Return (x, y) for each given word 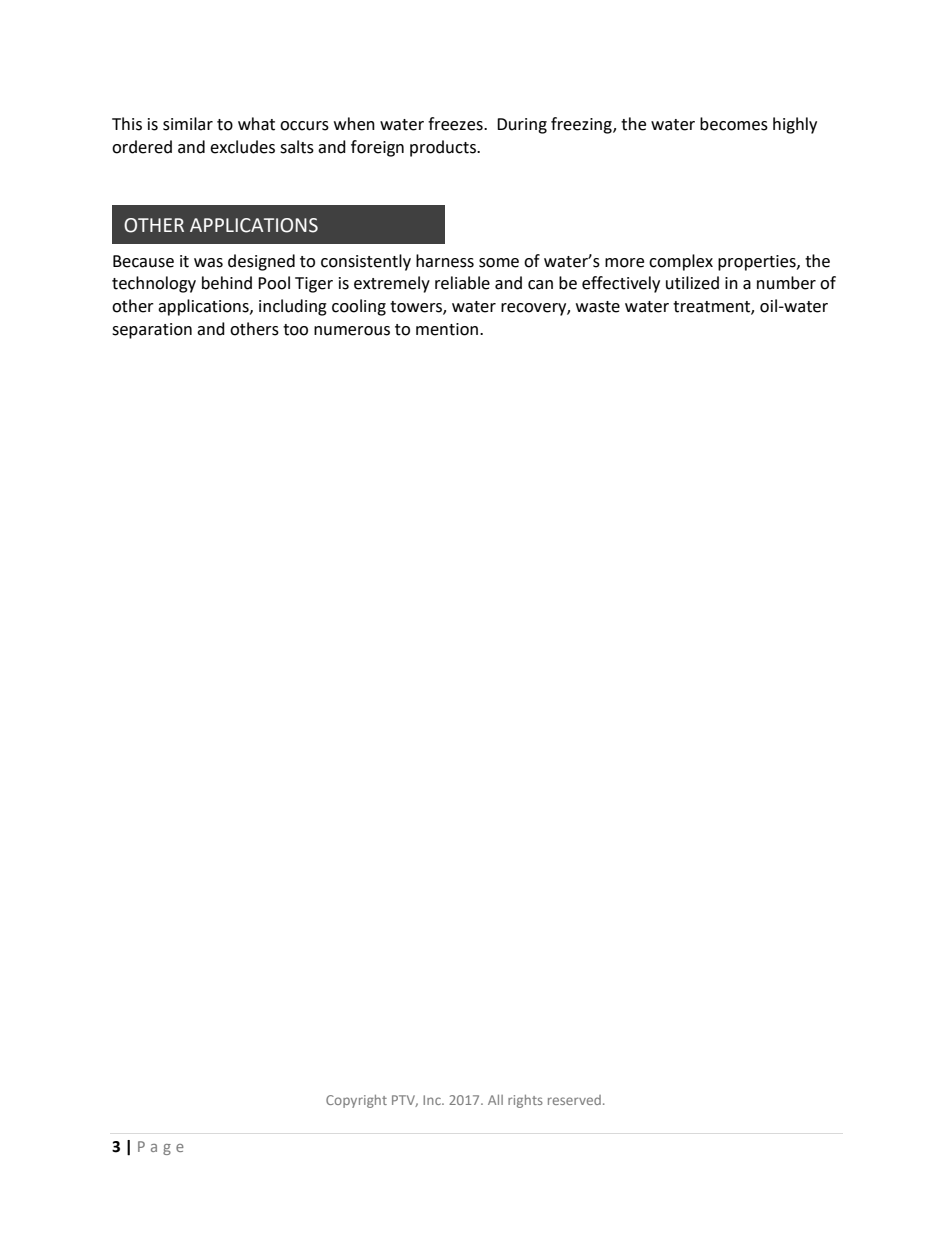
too (295, 330)
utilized (692, 283)
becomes (734, 124)
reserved (574, 1100)
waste (598, 307)
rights (525, 1101)
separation (152, 331)
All (495, 1100)
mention (447, 329)
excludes (242, 147)
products (444, 148)
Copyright (356, 1101)
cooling (359, 307)
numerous (352, 331)
